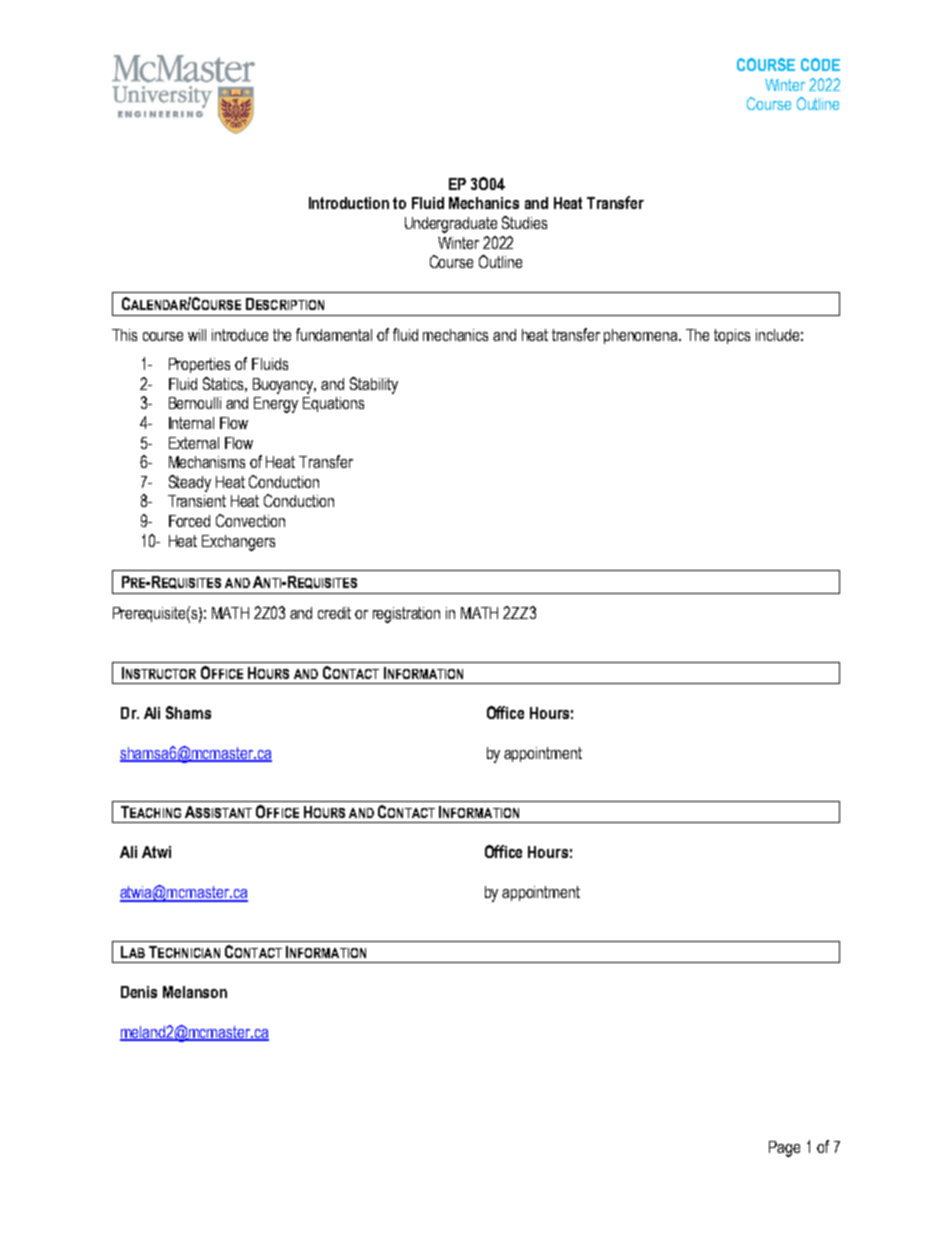 This document has width=952, height=1233. Describe the element at coordinates (276, 405) in the document. I see `Energy` at that location.
